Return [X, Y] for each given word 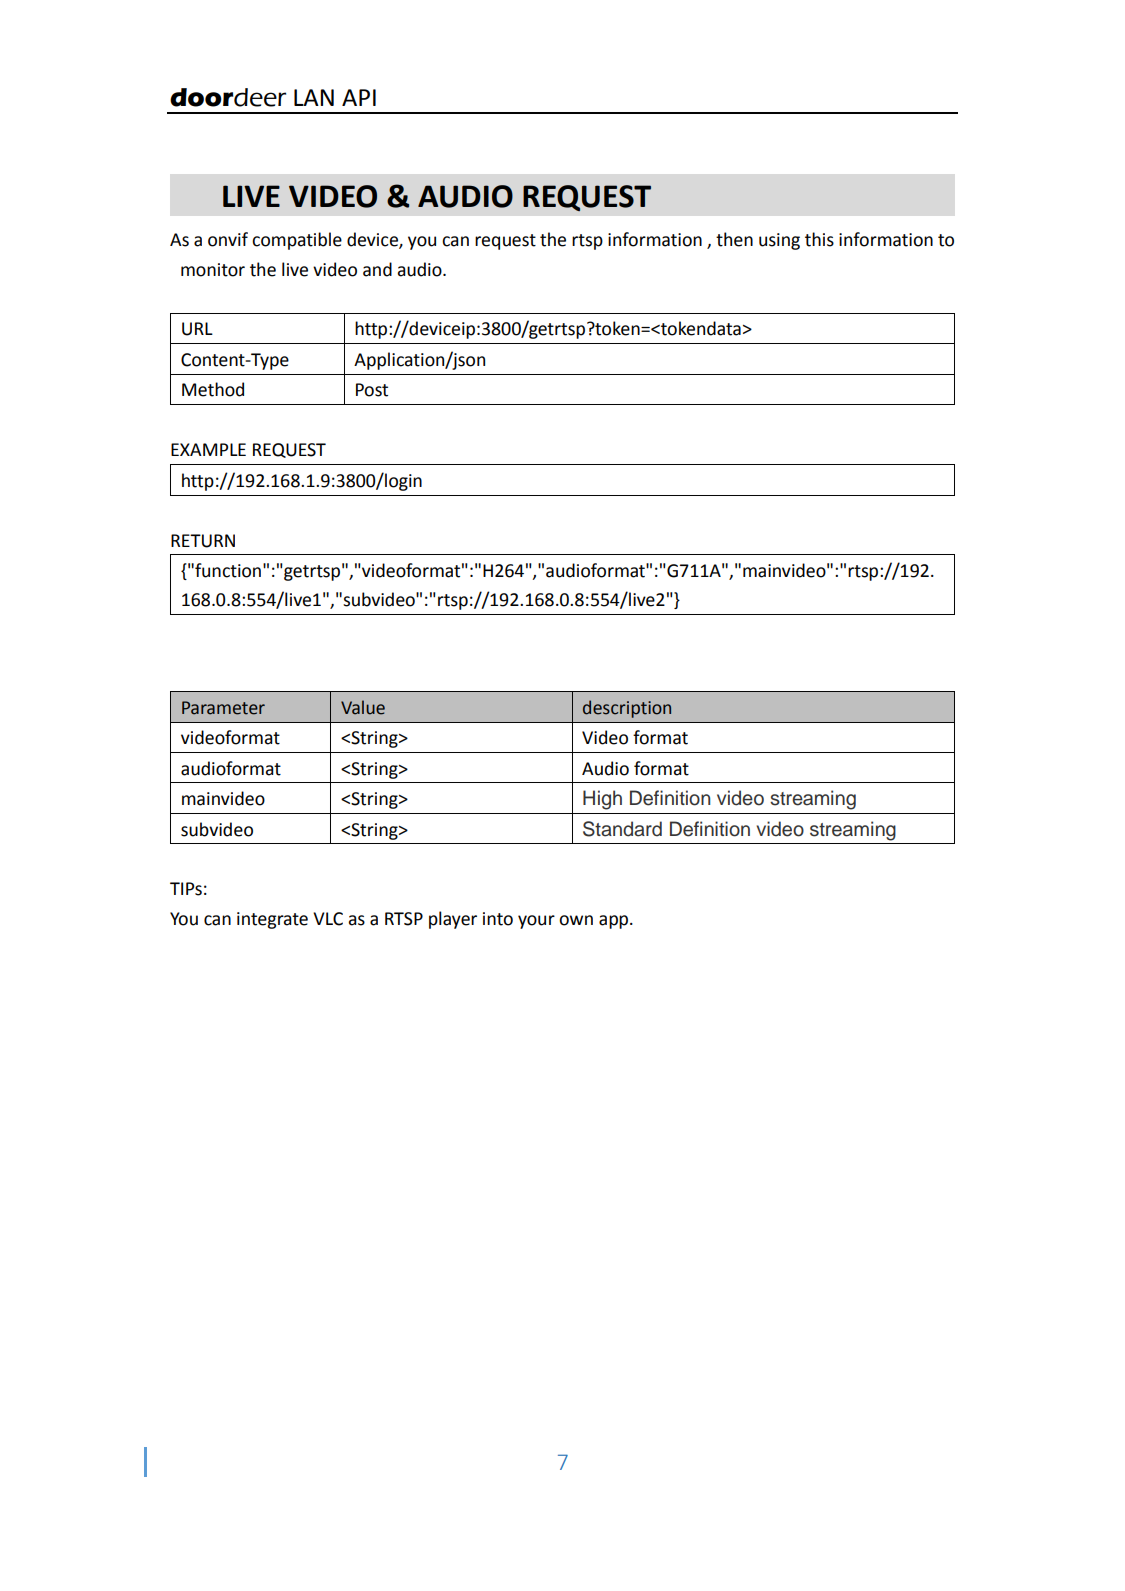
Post [372, 390]
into [498, 919]
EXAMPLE [208, 449]
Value [363, 707]
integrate [272, 920]
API [359, 97]
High [602, 800]
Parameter [223, 708]
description [627, 709]
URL [197, 329]
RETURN [203, 541]
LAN [314, 97]
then [734, 239]
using [779, 241]
